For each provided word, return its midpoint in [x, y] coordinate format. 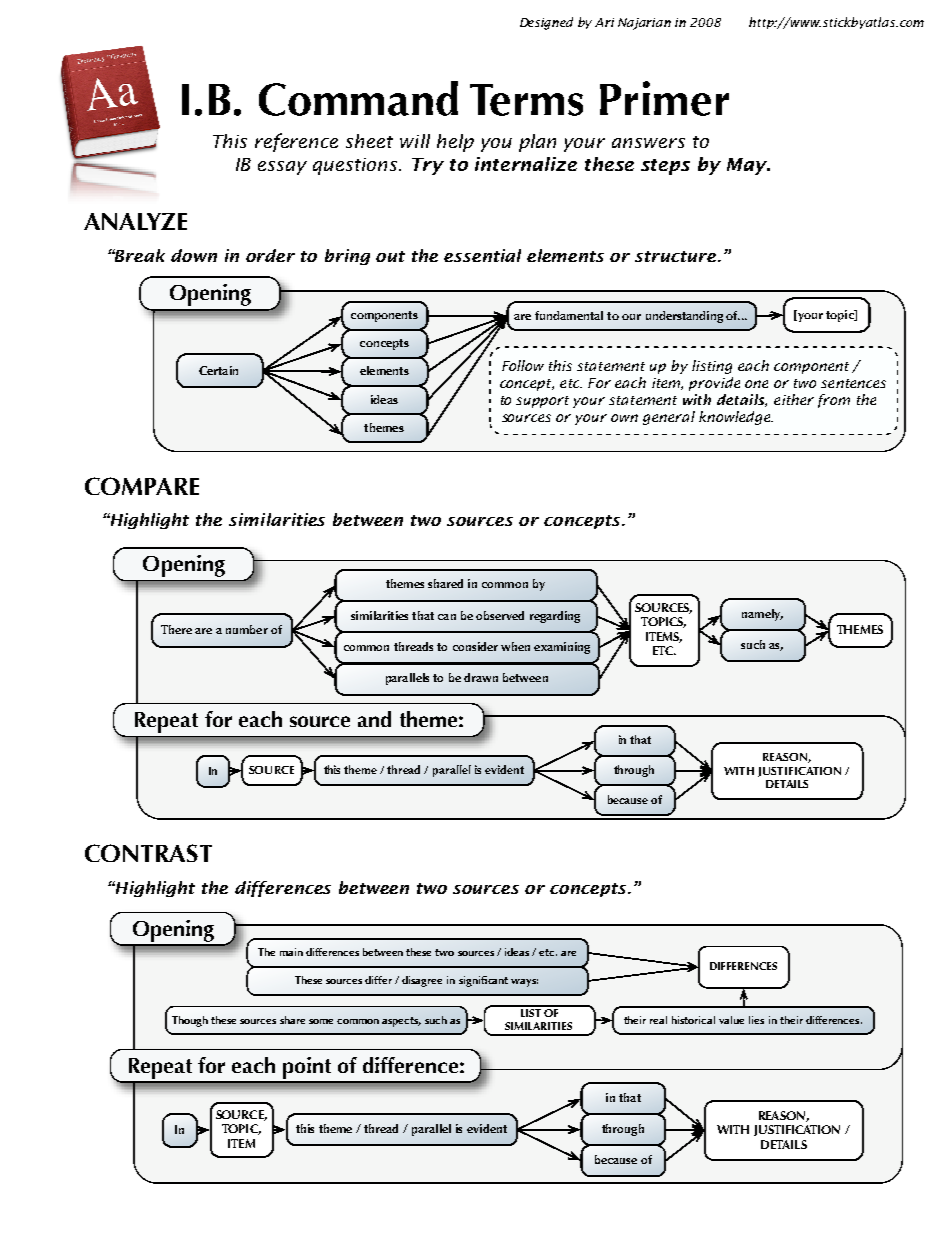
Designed [546, 23]
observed [500, 615]
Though [190, 1021]
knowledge [735, 418]
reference [296, 142]
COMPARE [142, 486]
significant [483, 981]
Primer [664, 98]
